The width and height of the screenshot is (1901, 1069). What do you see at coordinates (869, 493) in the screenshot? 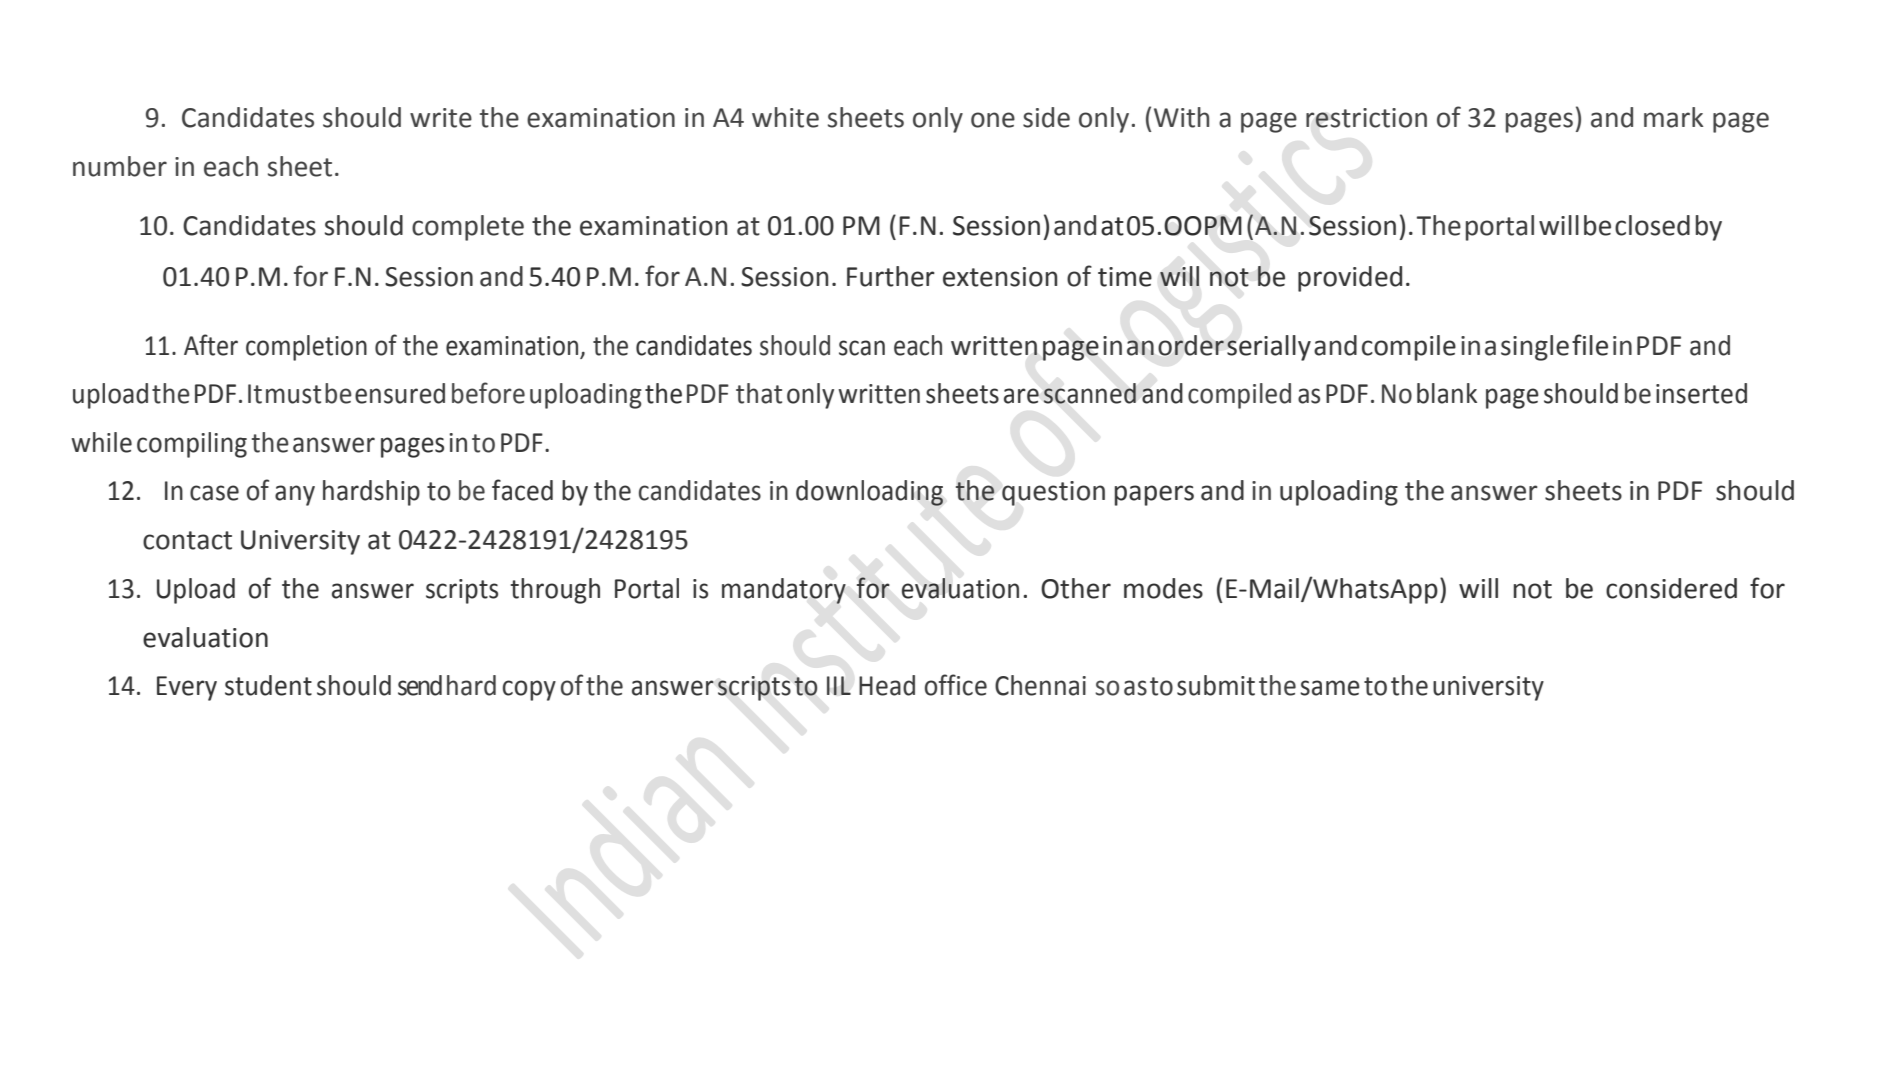
I see `downloading` at bounding box center [869, 493].
